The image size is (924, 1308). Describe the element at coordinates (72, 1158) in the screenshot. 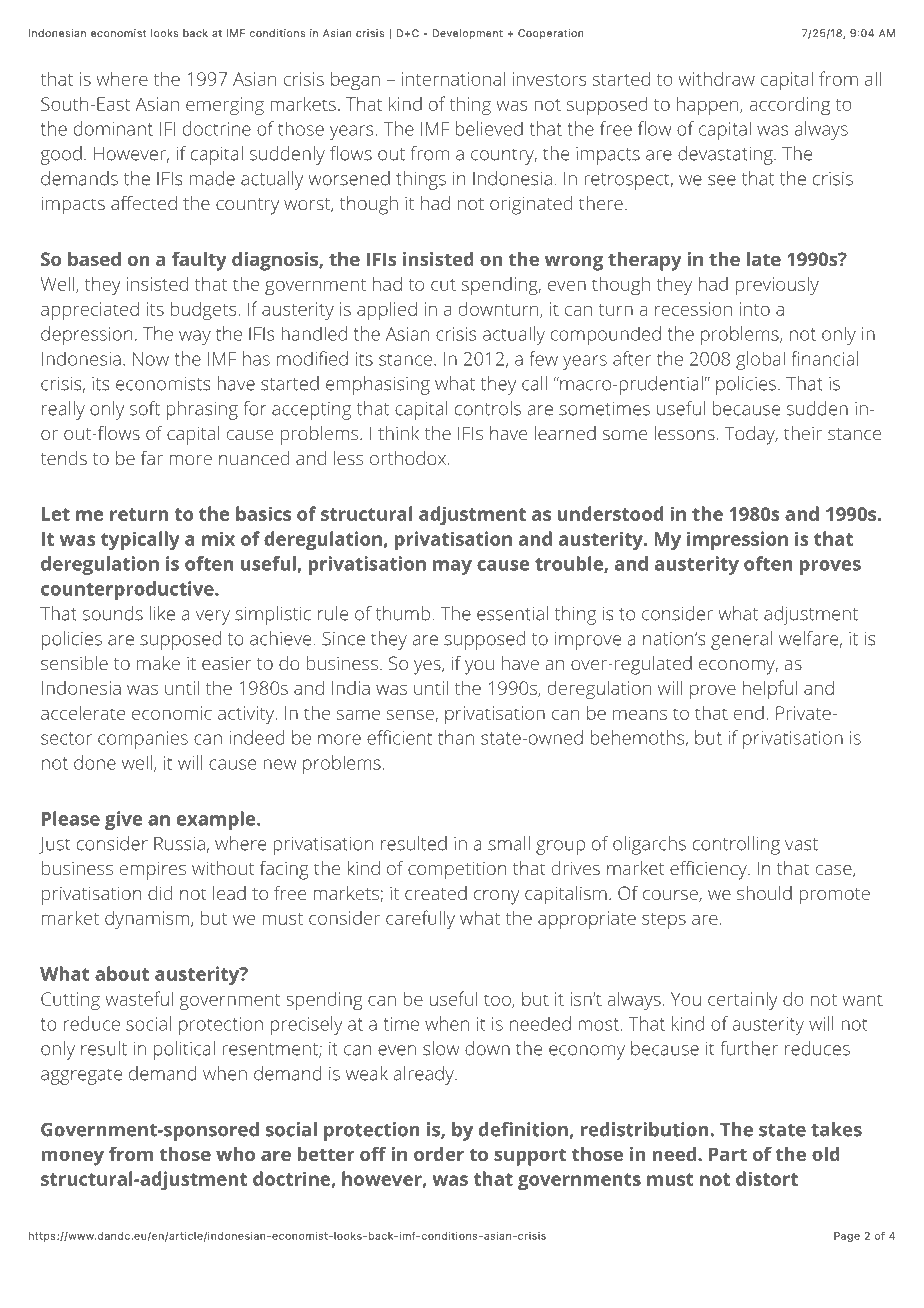

I see `money` at that location.
